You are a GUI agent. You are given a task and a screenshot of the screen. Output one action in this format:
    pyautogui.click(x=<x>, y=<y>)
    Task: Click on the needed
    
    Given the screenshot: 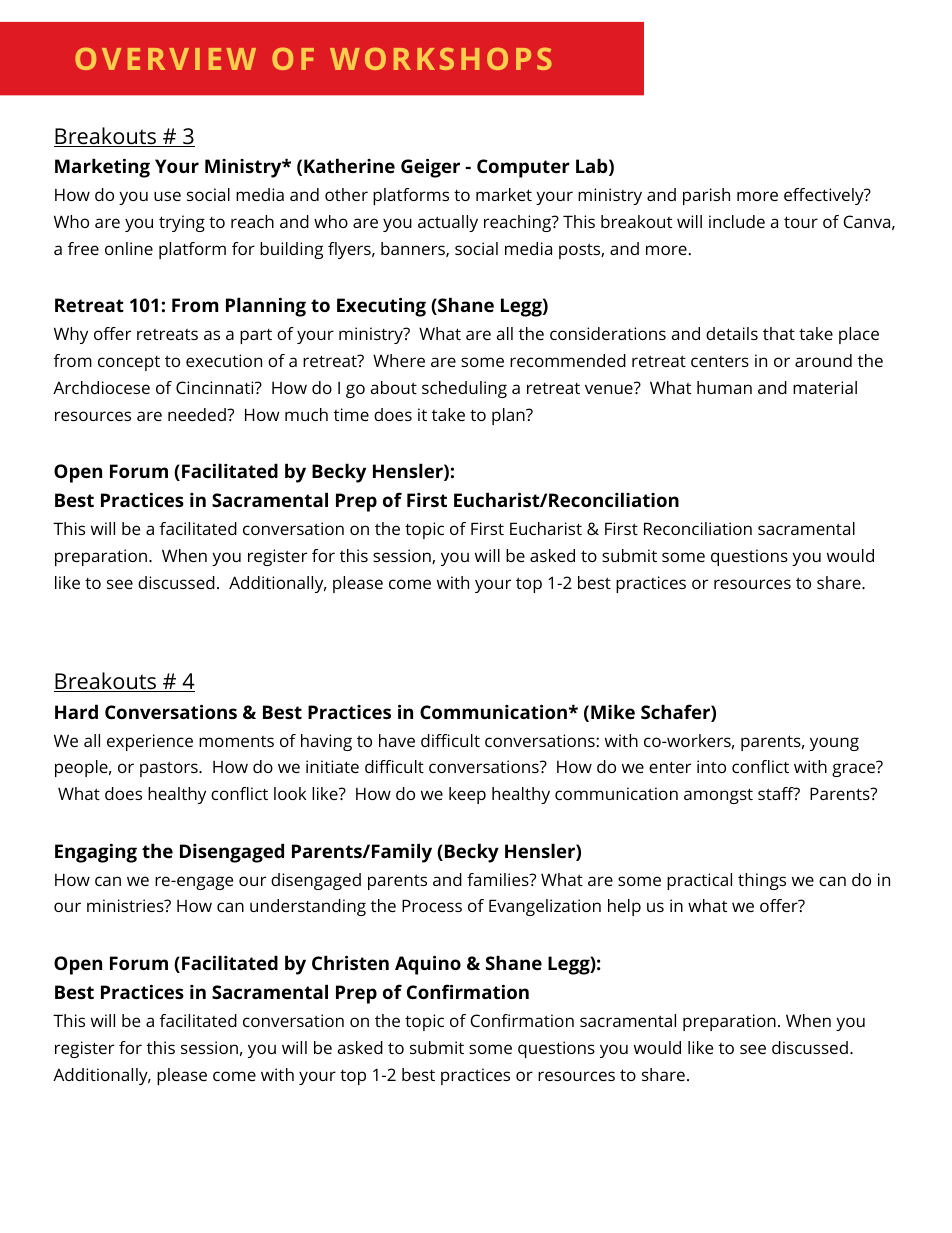 What is the action you would take?
    pyautogui.click(x=198, y=414)
